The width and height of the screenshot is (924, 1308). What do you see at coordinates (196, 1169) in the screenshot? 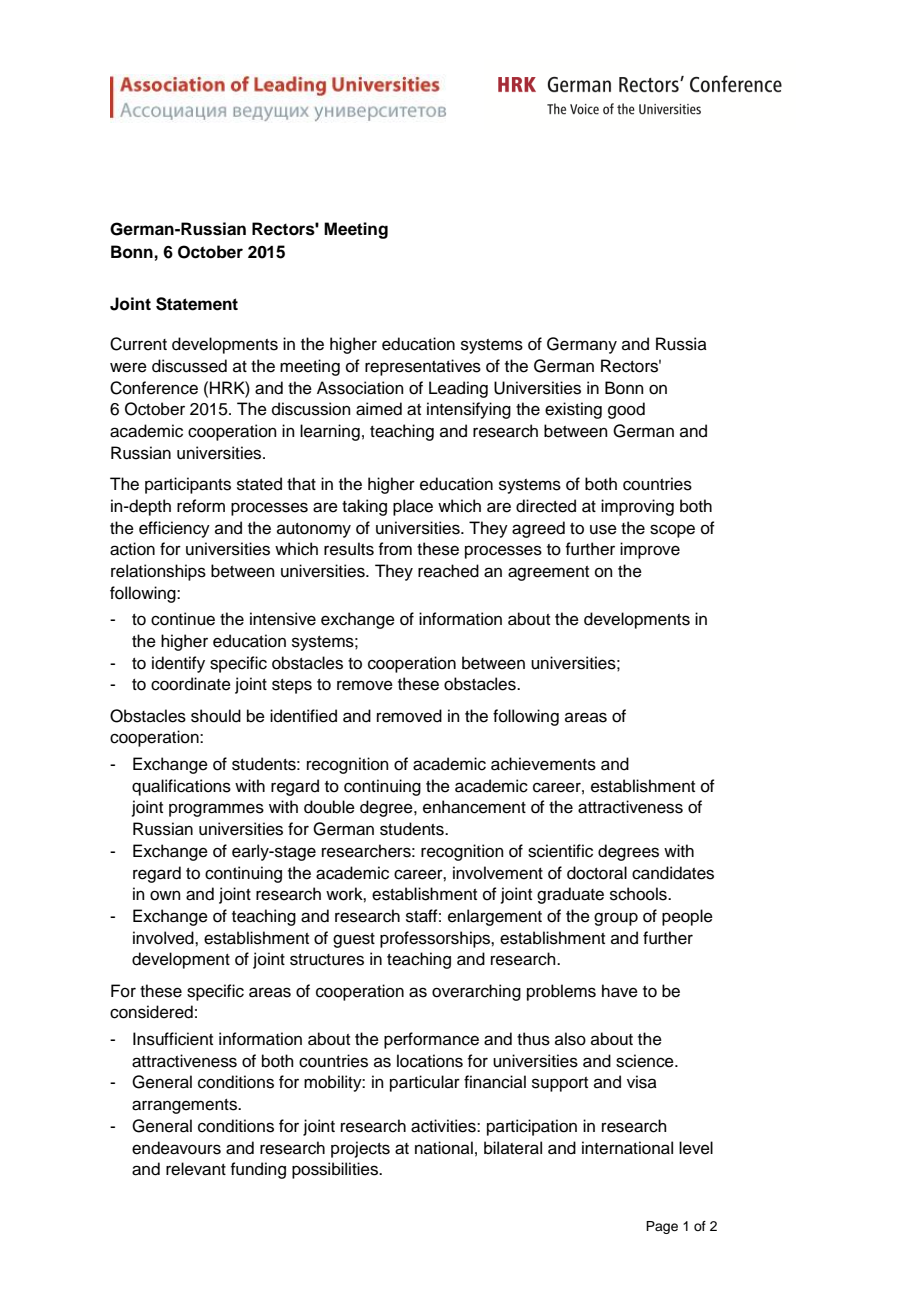
I see `relevant` at bounding box center [196, 1169].
